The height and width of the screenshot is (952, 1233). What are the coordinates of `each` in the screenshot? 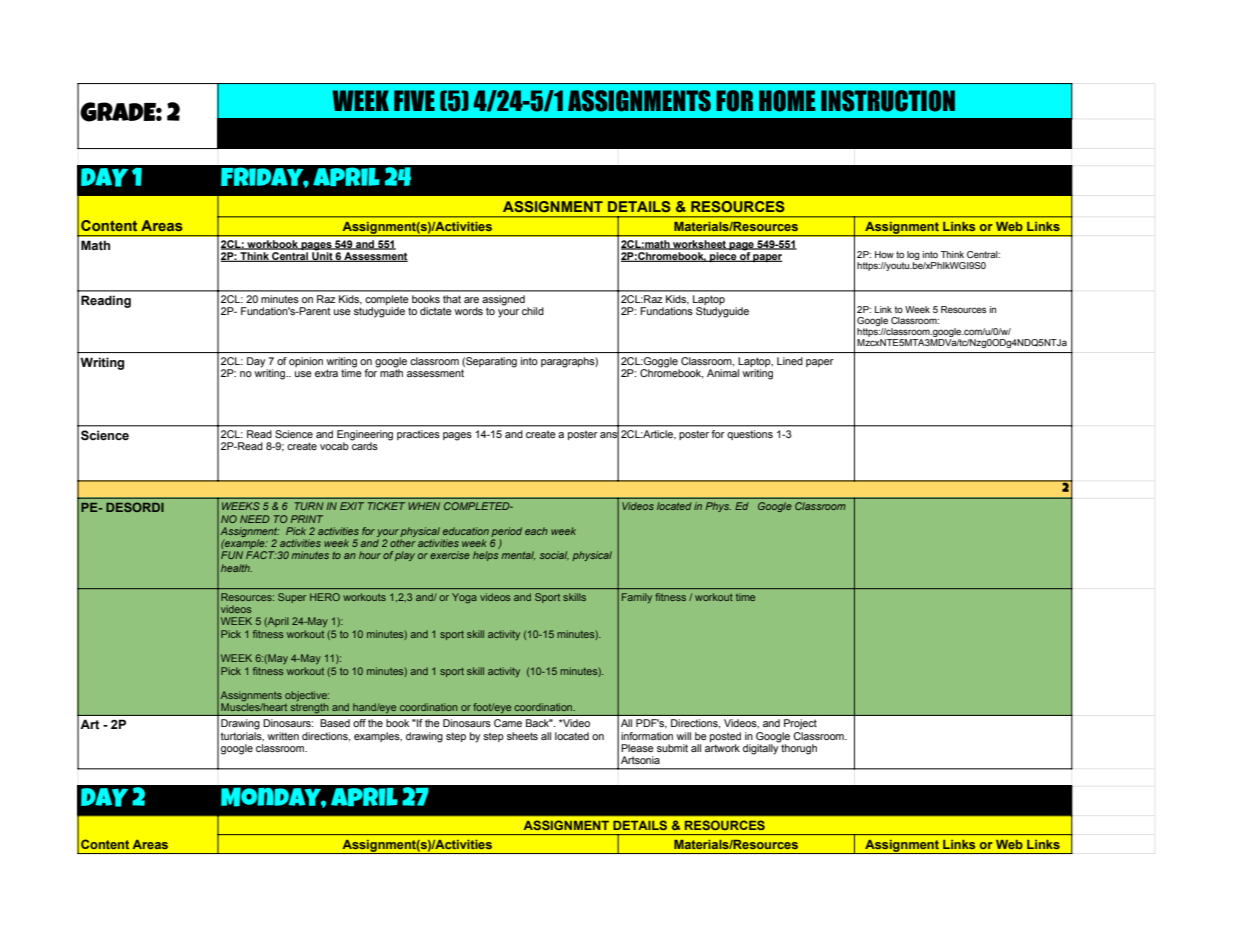 It's located at (536, 531).
